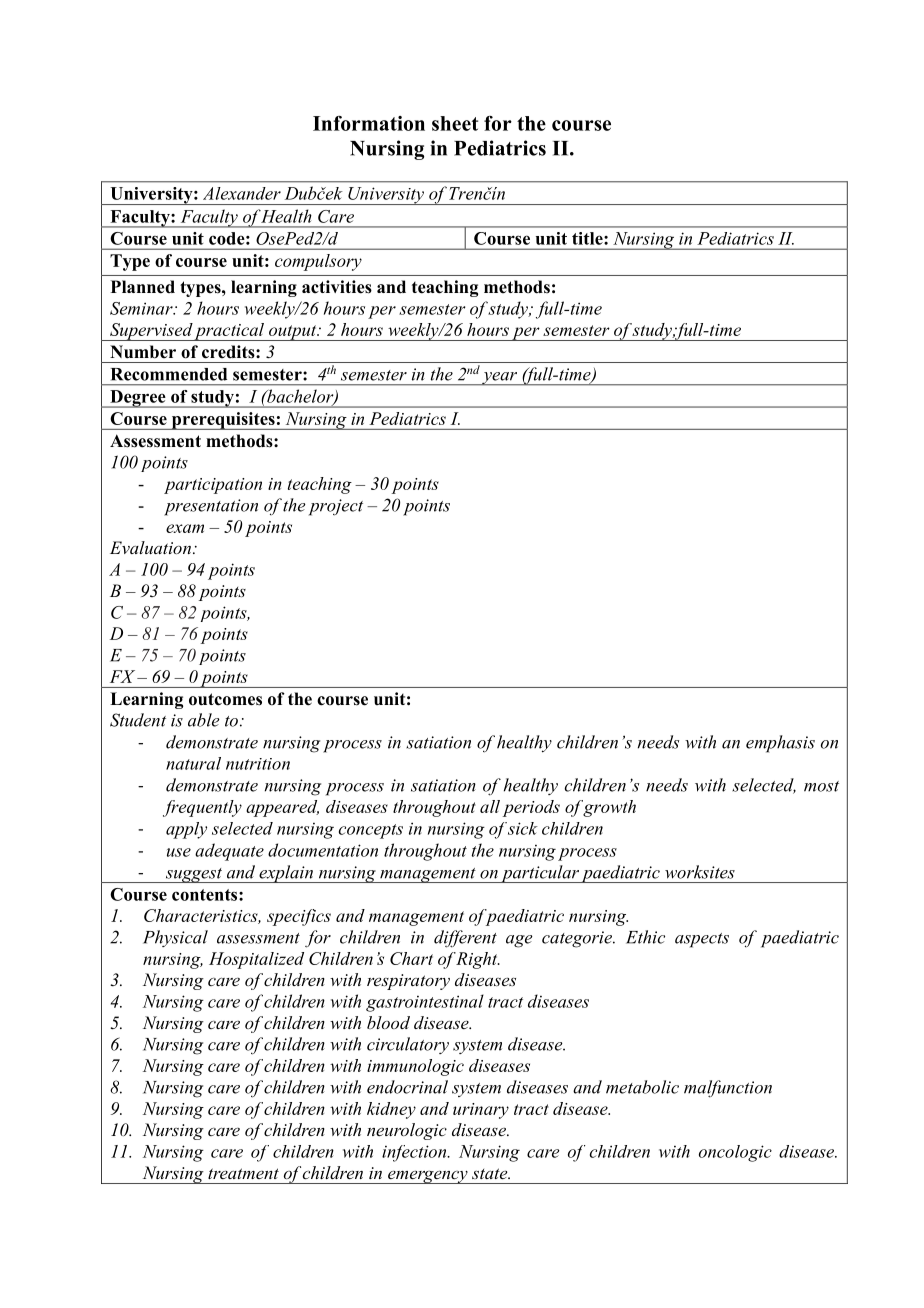 The image size is (924, 1308). Describe the element at coordinates (491, 1173) in the image. I see `state` at that location.
